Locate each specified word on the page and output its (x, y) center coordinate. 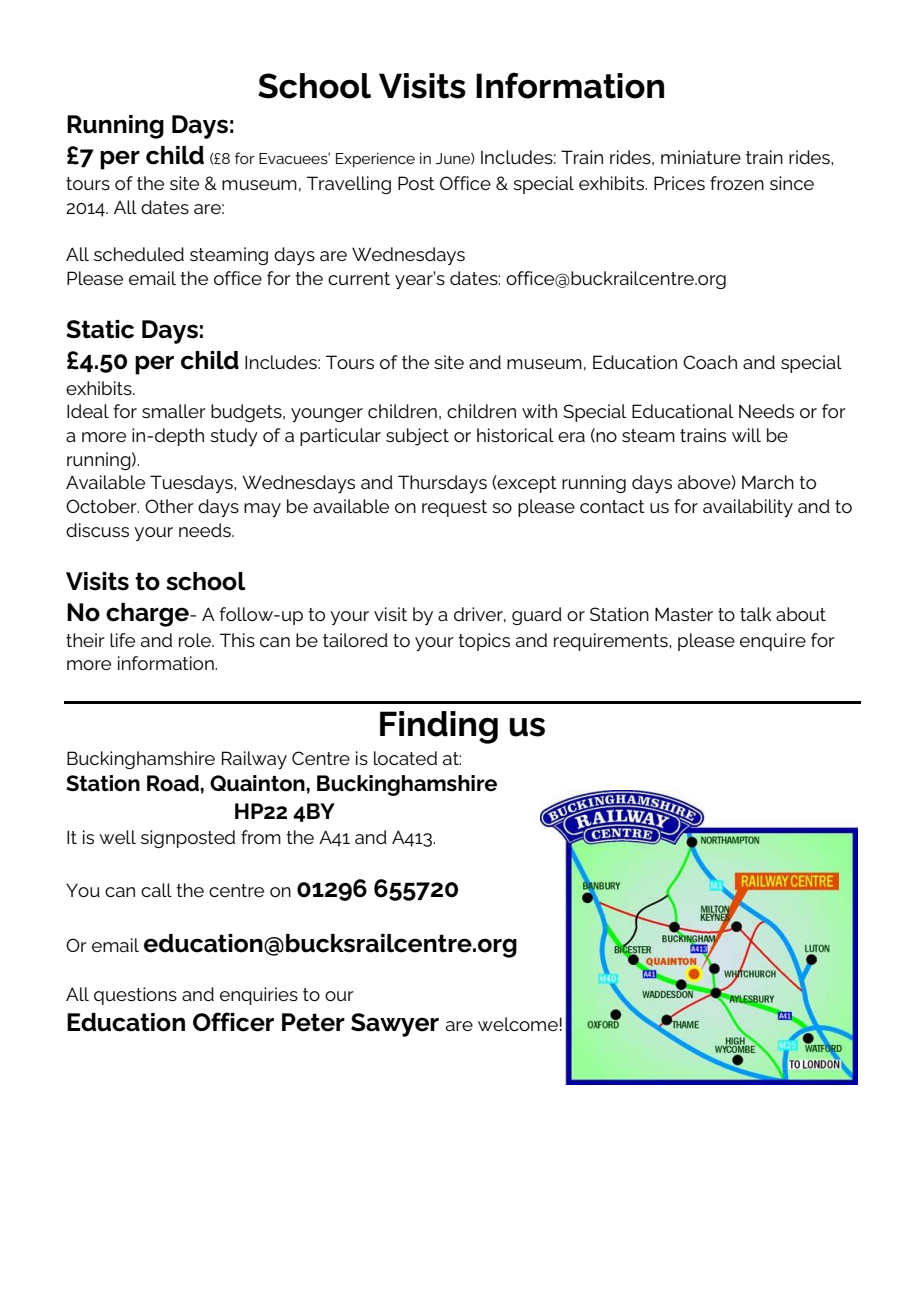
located (405, 758)
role (196, 640)
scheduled (139, 254)
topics (484, 642)
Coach (710, 362)
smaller (174, 411)
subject (417, 437)
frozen (737, 183)
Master (684, 614)
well (117, 837)
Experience (375, 160)
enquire (773, 642)
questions (135, 996)
